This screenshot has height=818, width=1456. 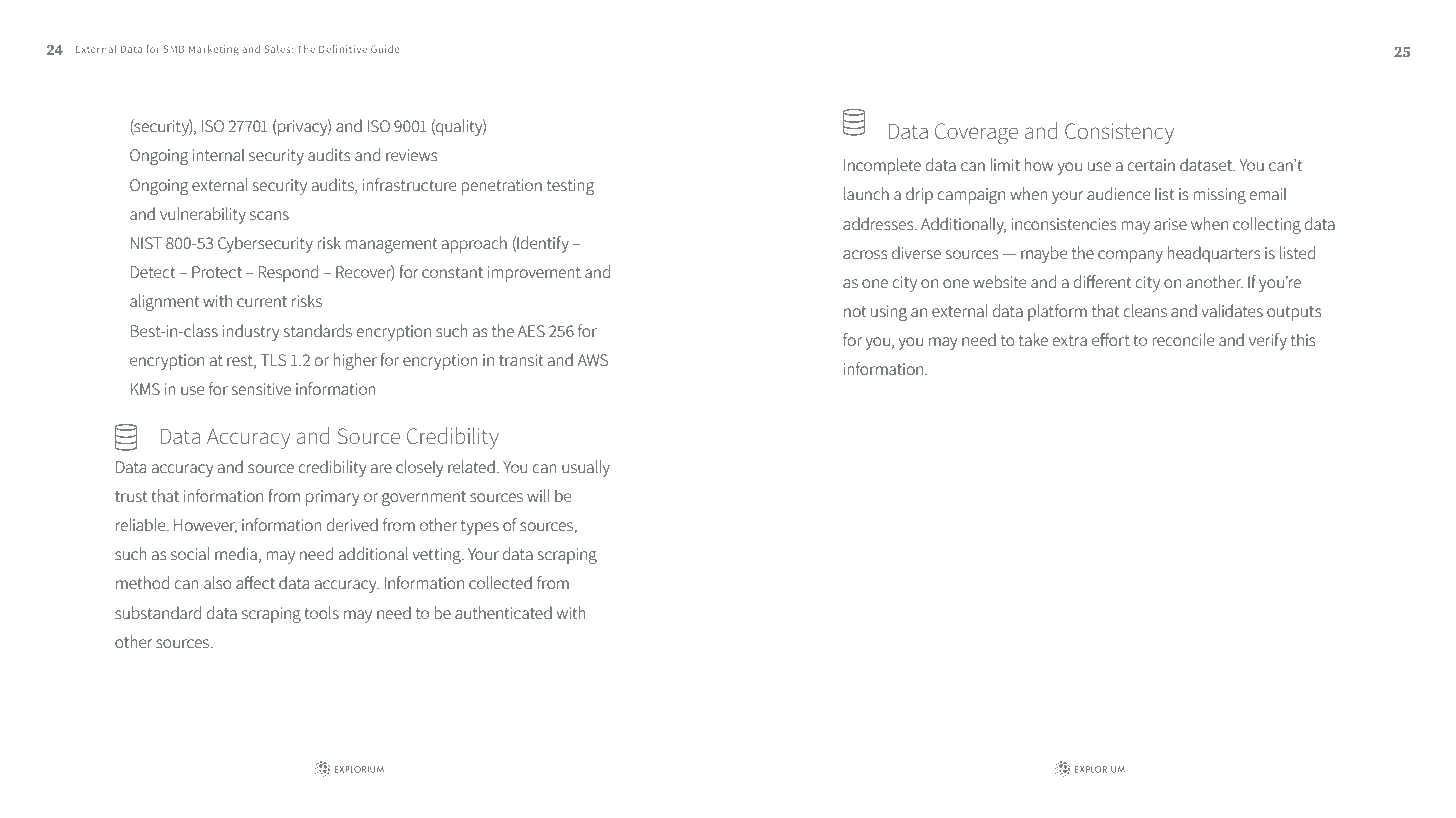 What do you see at coordinates (1119, 133) in the screenshot?
I see `Consistency` at bounding box center [1119, 133].
